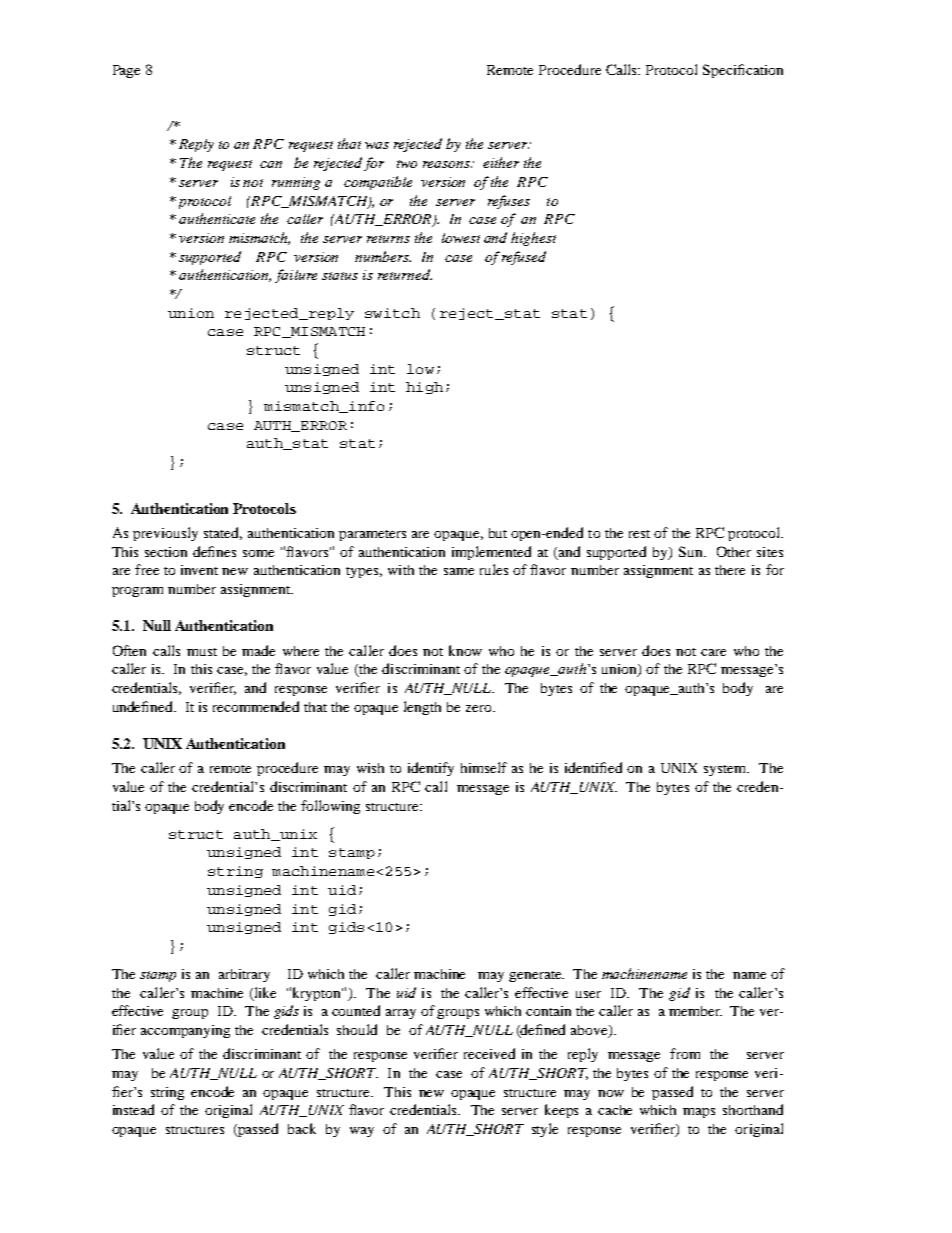 The height and width of the screenshot is (1233, 952). Describe the element at coordinates (407, 164) in the screenshot. I see `two` at that location.
